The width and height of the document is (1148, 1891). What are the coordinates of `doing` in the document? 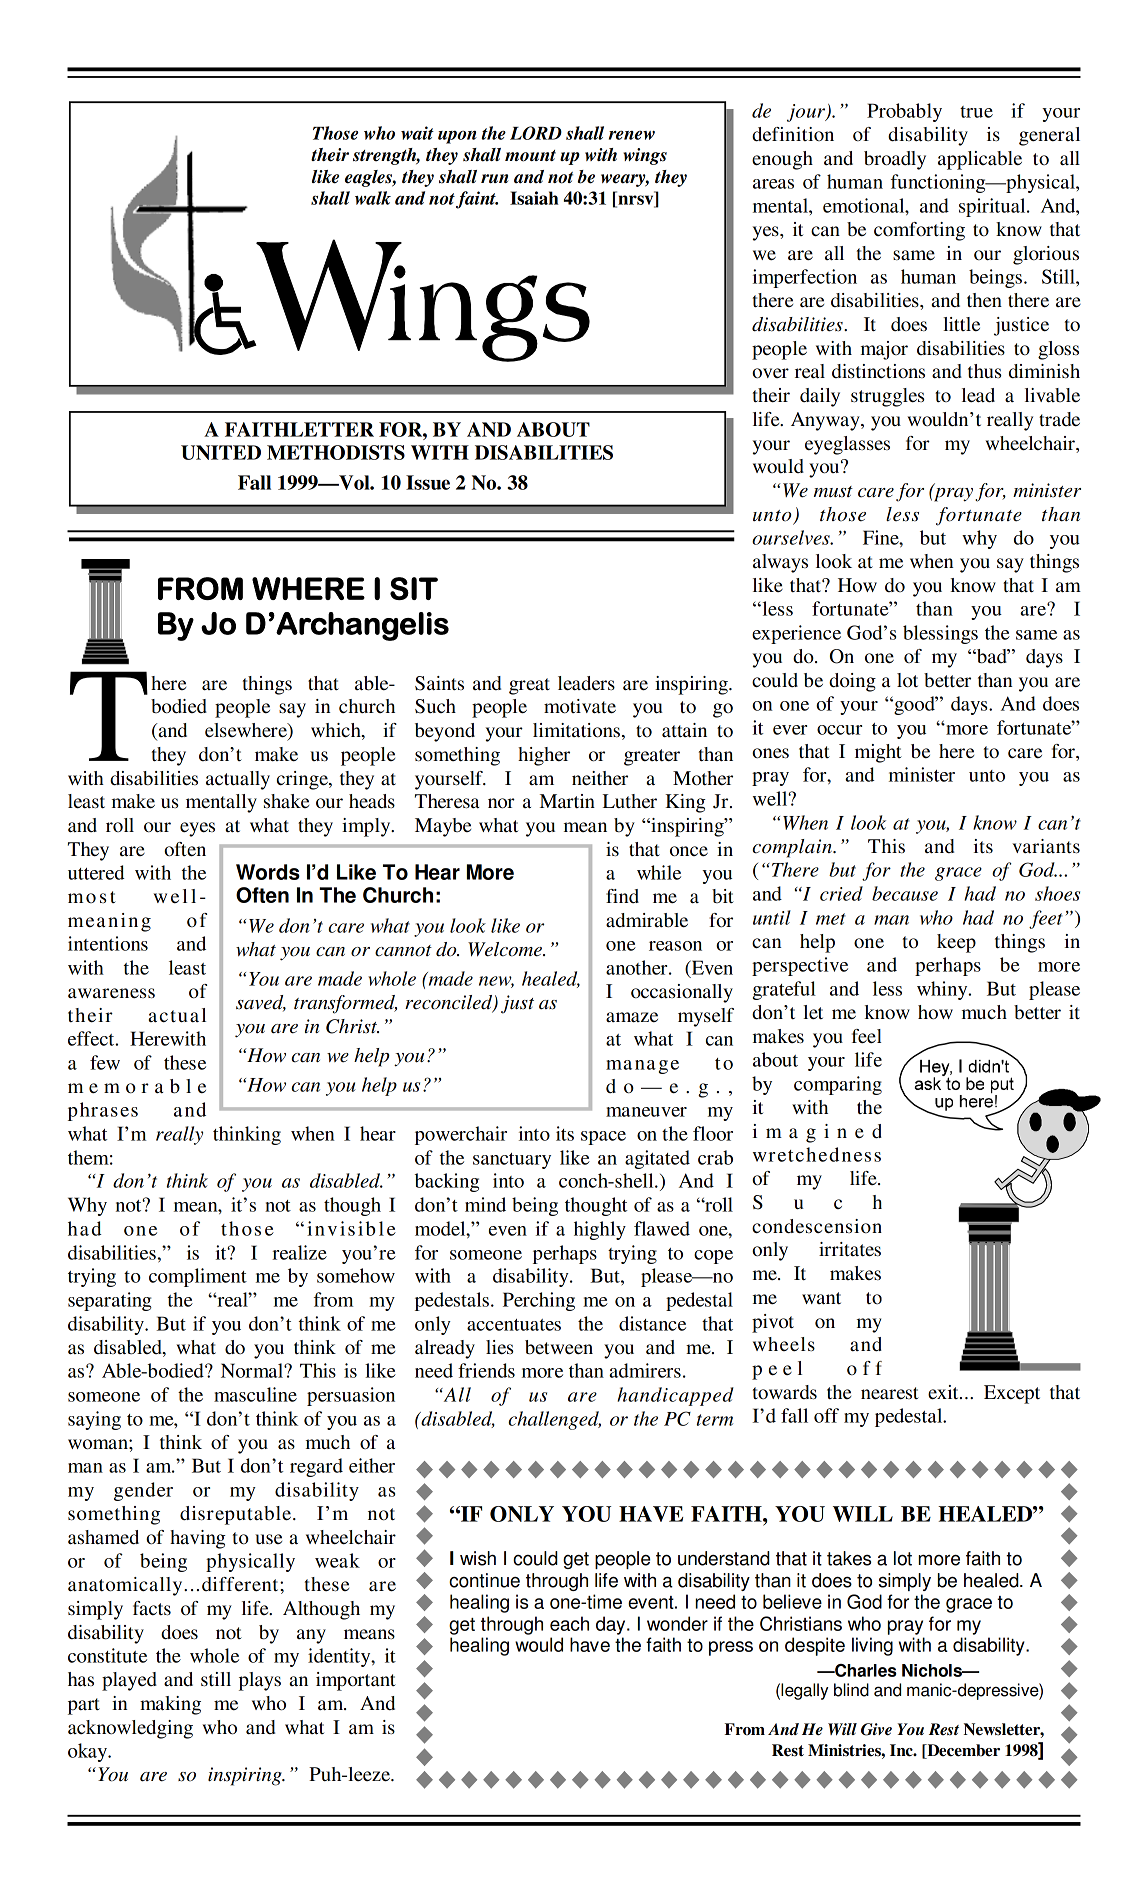 It's located at (852, 682).
